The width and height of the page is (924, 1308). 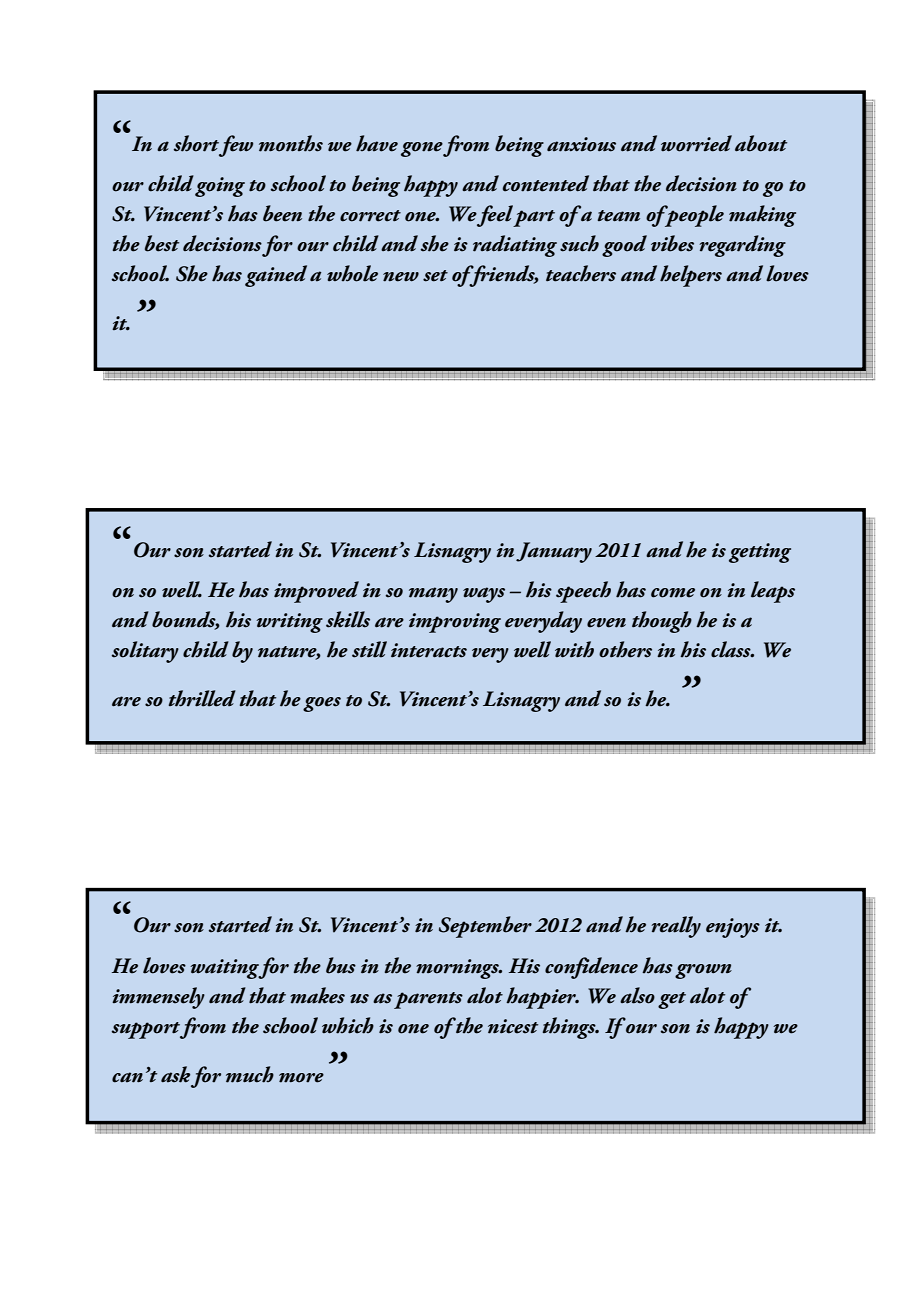 I want to click on worried, so click(x=696, y=143).
